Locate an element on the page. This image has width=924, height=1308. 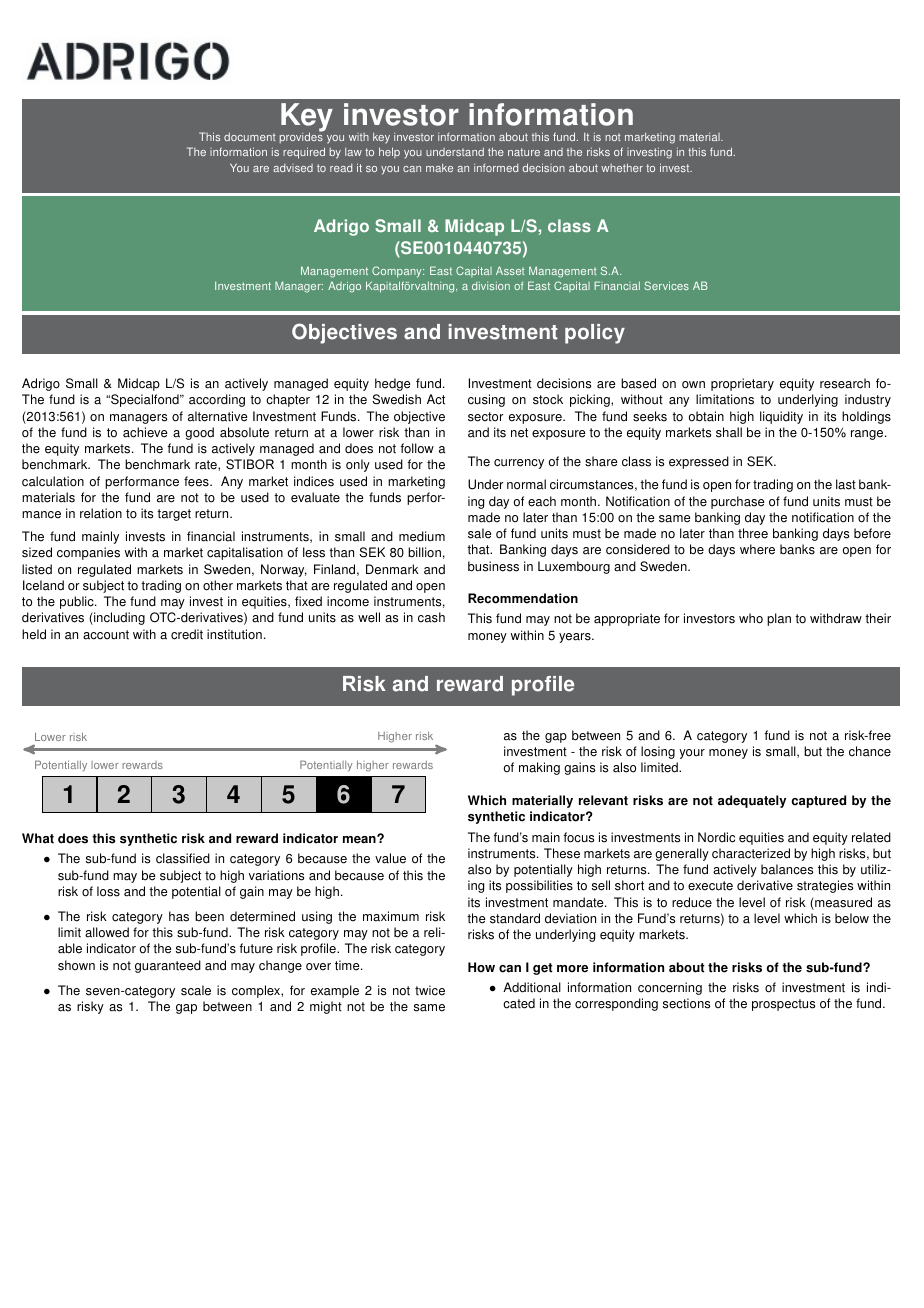
making is located at coordinates (539, 768).
